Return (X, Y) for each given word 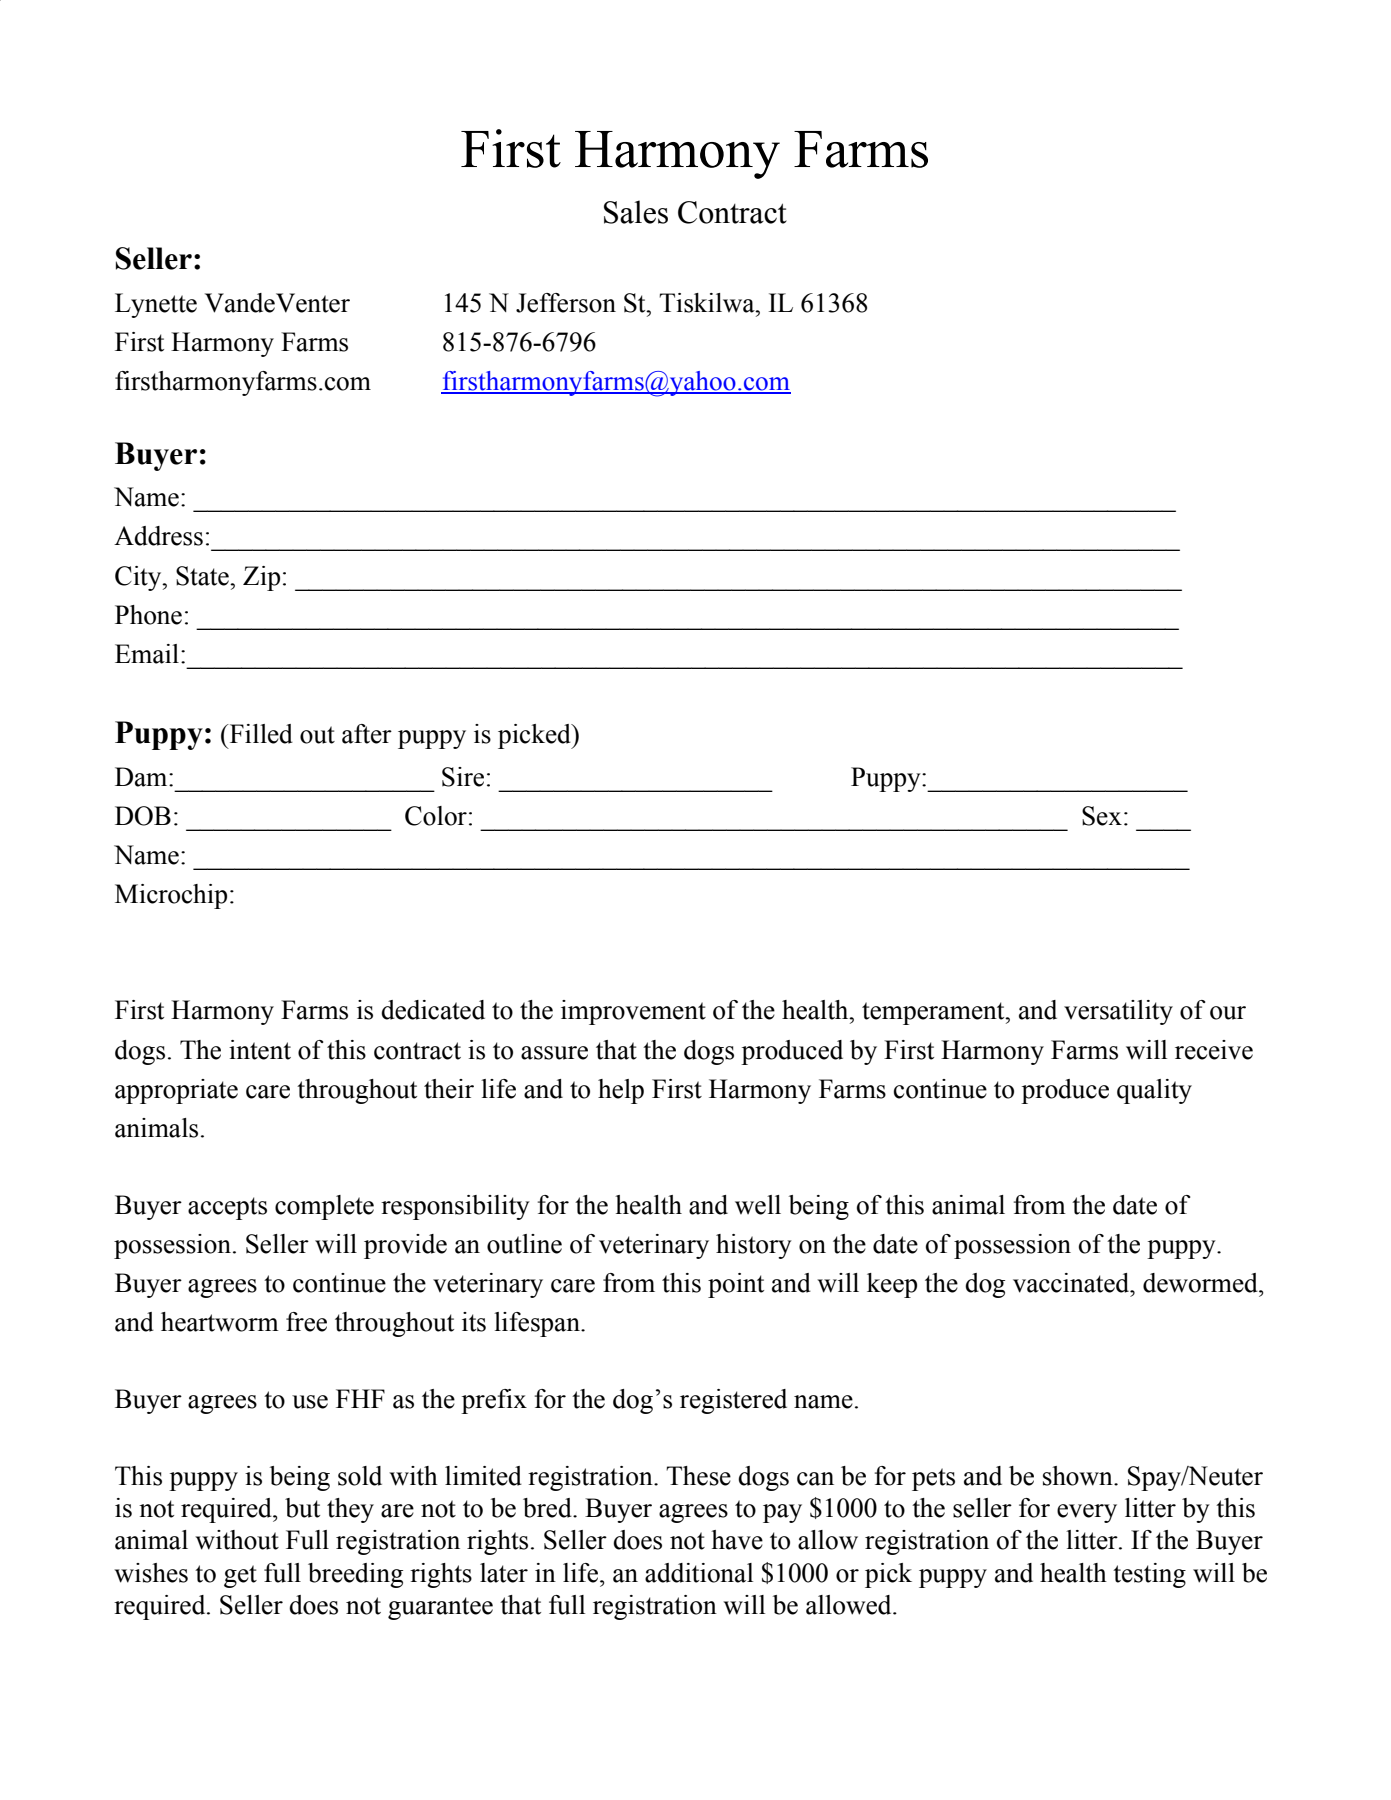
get (240, 1576)
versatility (1118, 1012)
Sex (1102, 816)
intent (260, 1050)
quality (1154, 1091)
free (306, 1322)
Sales (636, 212)
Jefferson (566, 303)
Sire (463, 777)
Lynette (156, 305)
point (736, 1285)
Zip (261, 578)
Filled (260, 734)
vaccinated (1072, 1283)
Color (436, 816)
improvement (633, 1012)
